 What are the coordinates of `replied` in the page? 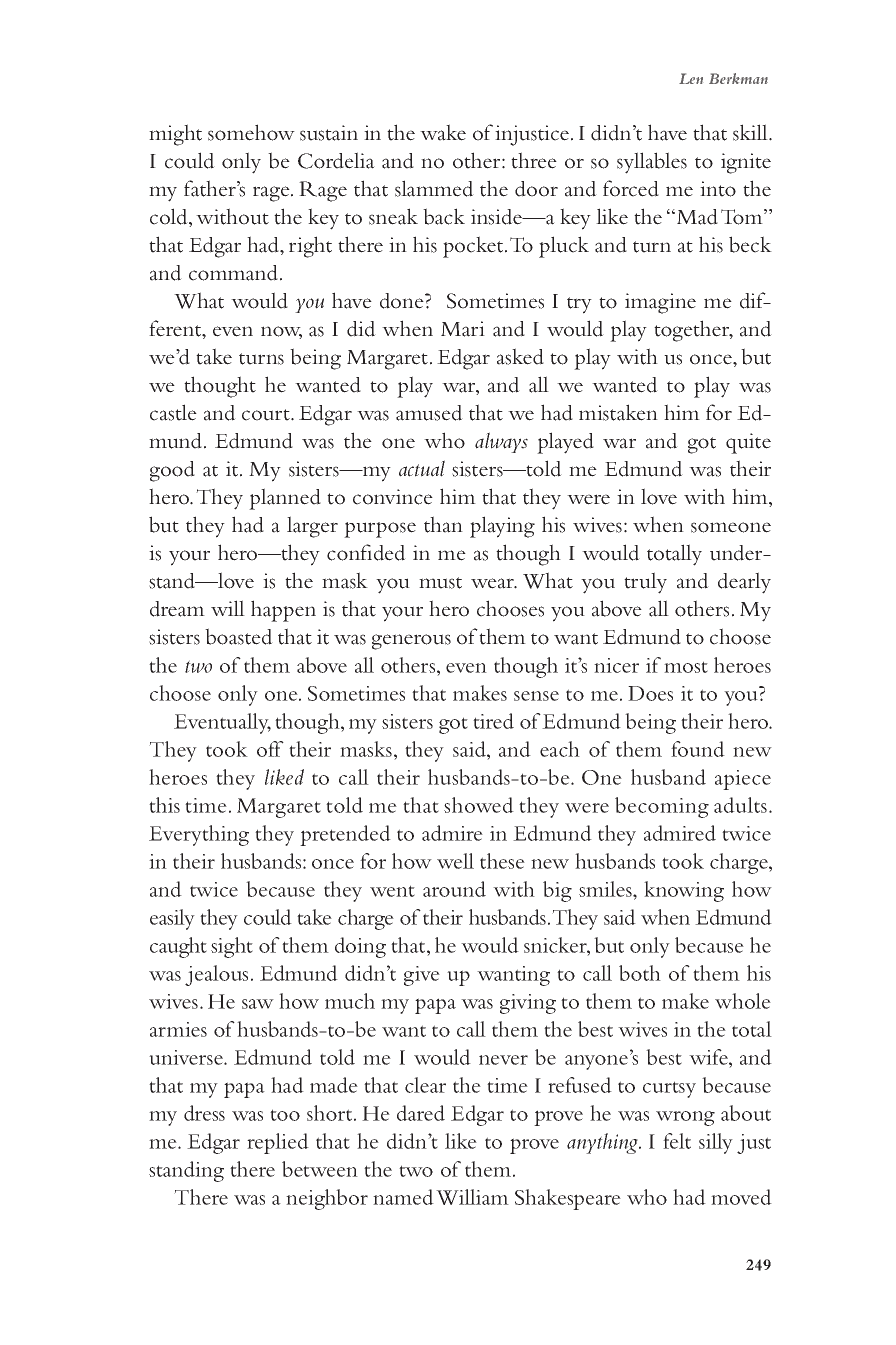 It's located at (278, 1143).
